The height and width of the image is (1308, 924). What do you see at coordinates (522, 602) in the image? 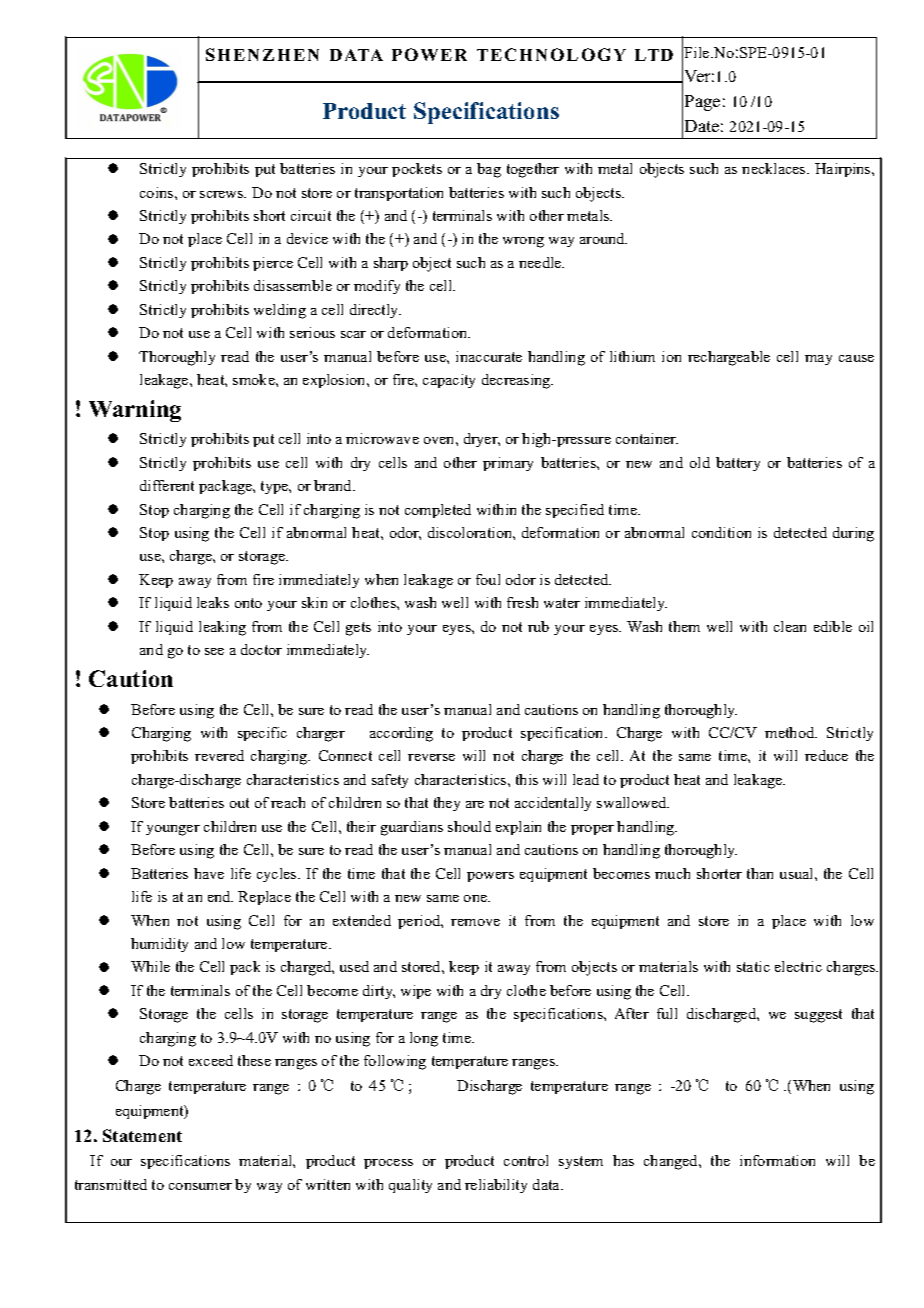
I see `fresh` at bounding box center [522, 602].
